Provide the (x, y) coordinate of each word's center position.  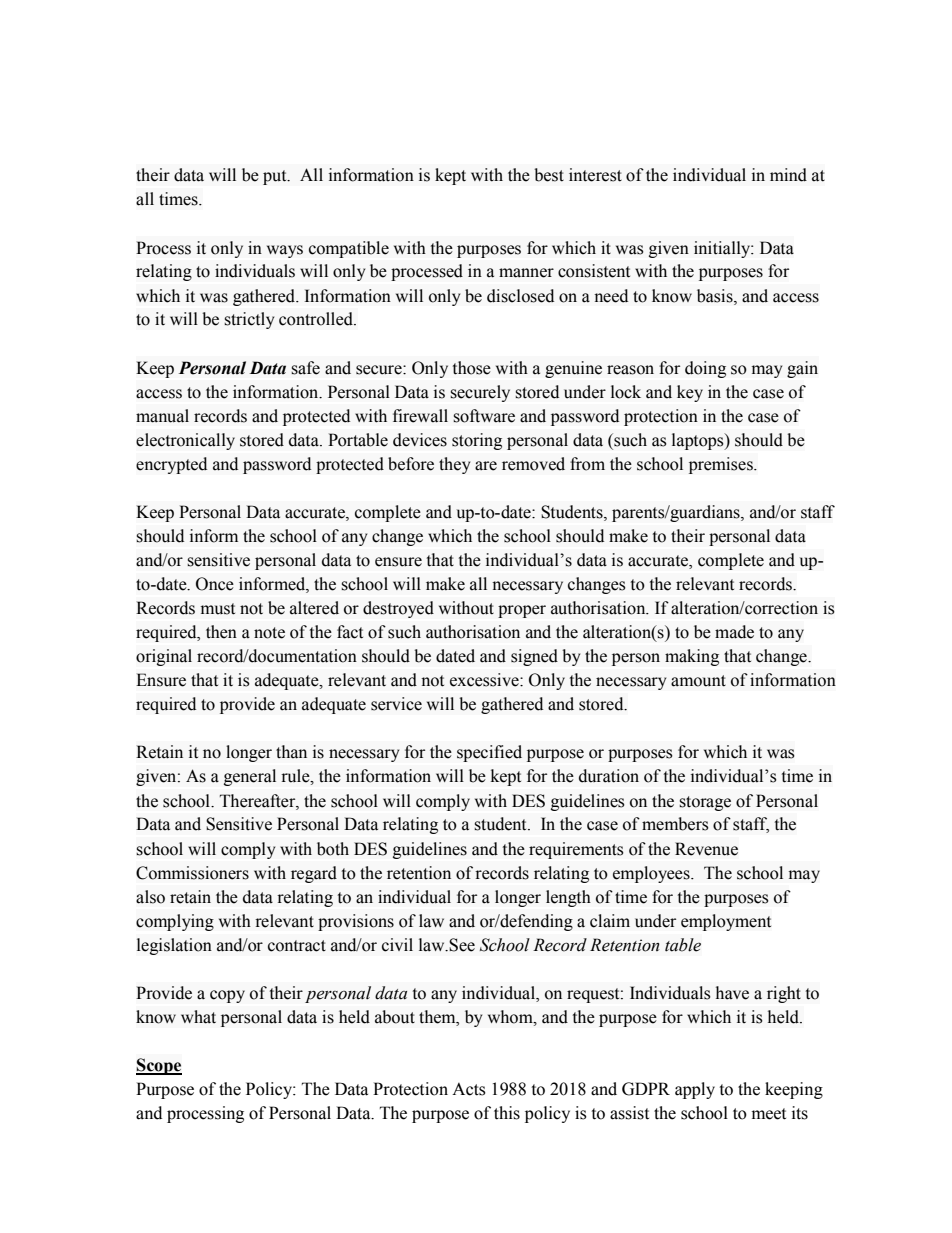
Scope (159, 1066)
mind (788, 175)
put (276, 177)
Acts (469, 1089)
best (549, 175)
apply (695, 1090)
